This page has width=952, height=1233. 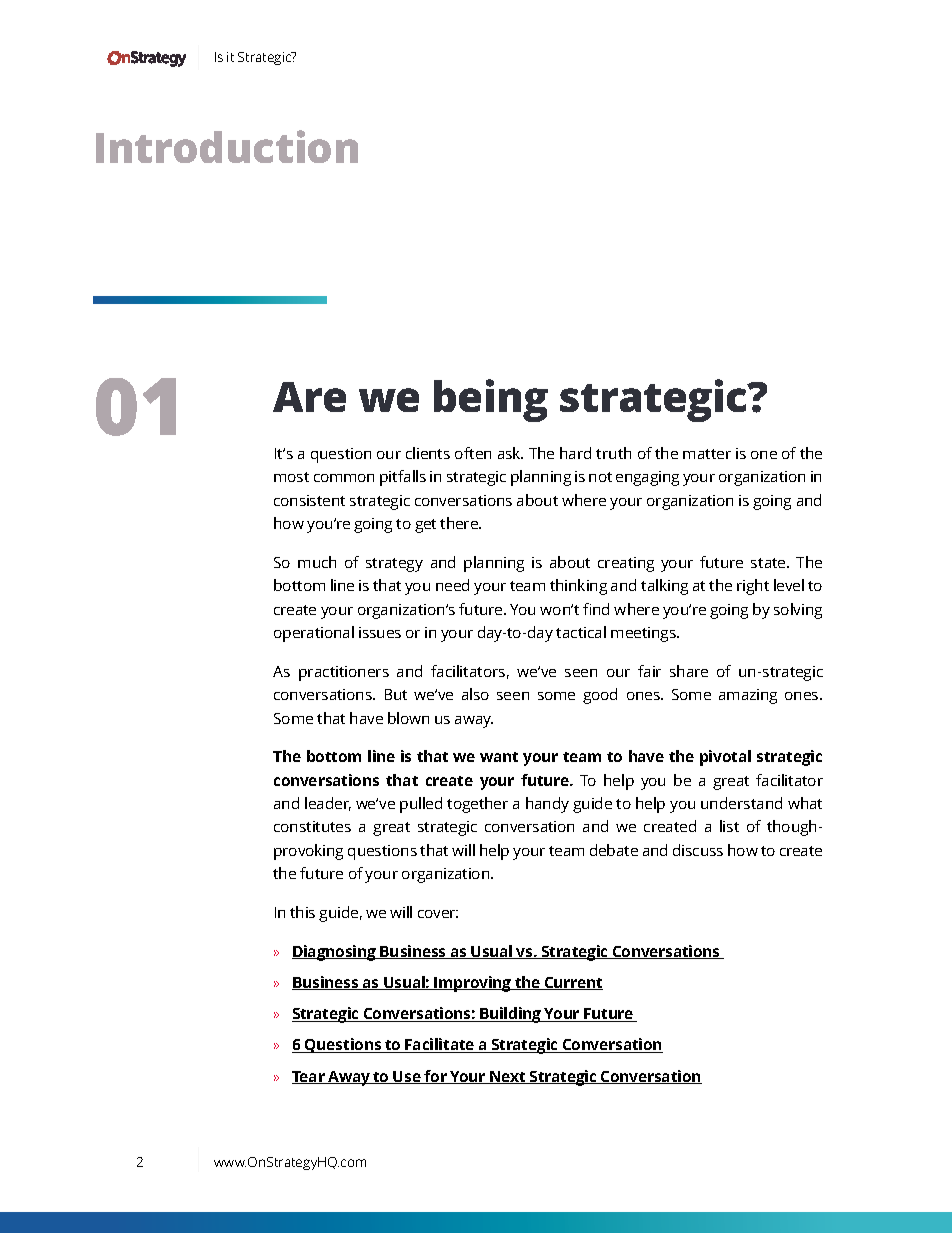 What do you see at coordinates (314, 634) in the page?
I see `operational` at bounding box center [314, 634].
